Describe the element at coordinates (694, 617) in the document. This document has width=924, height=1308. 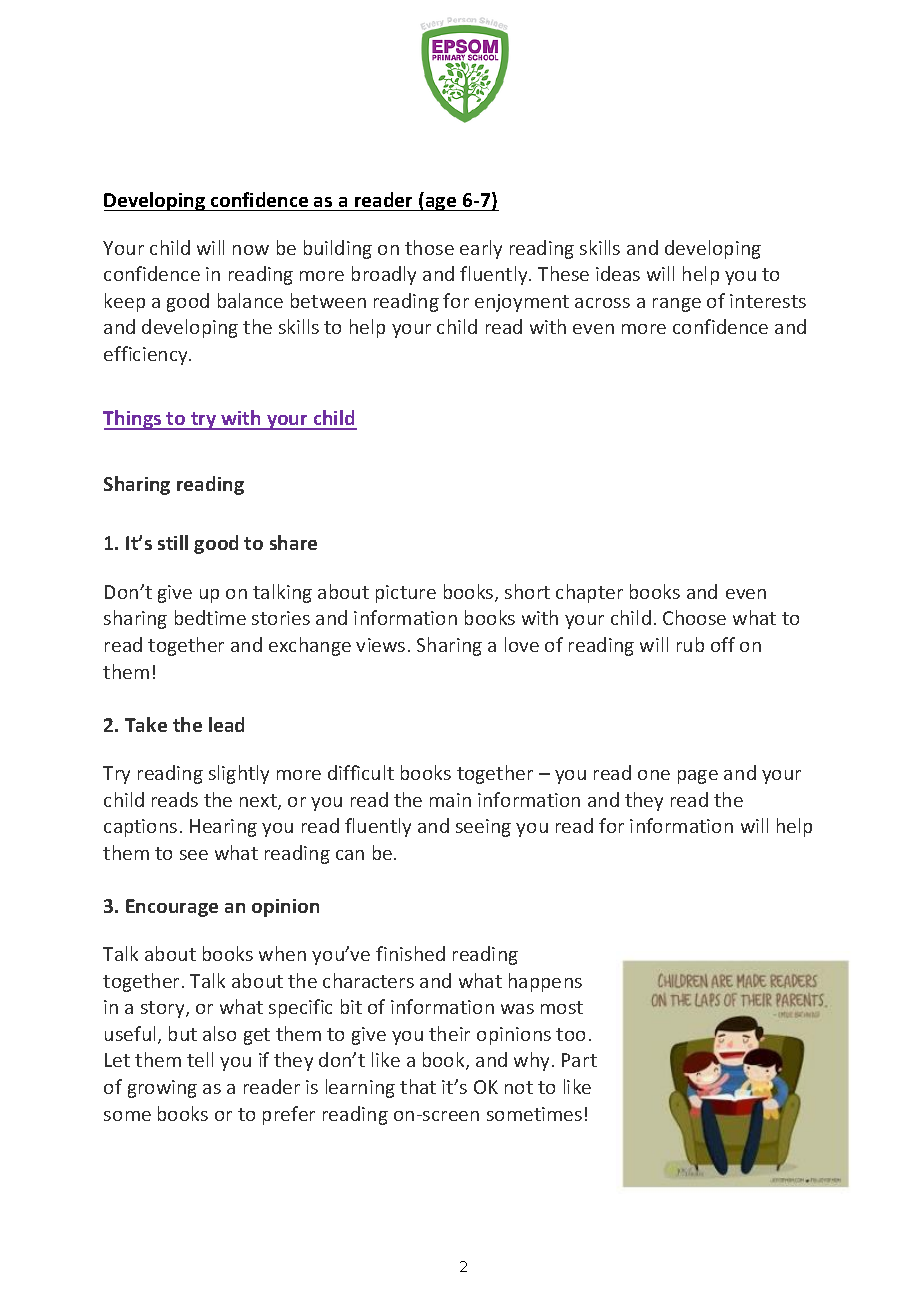
I see `Choose` at that location.
